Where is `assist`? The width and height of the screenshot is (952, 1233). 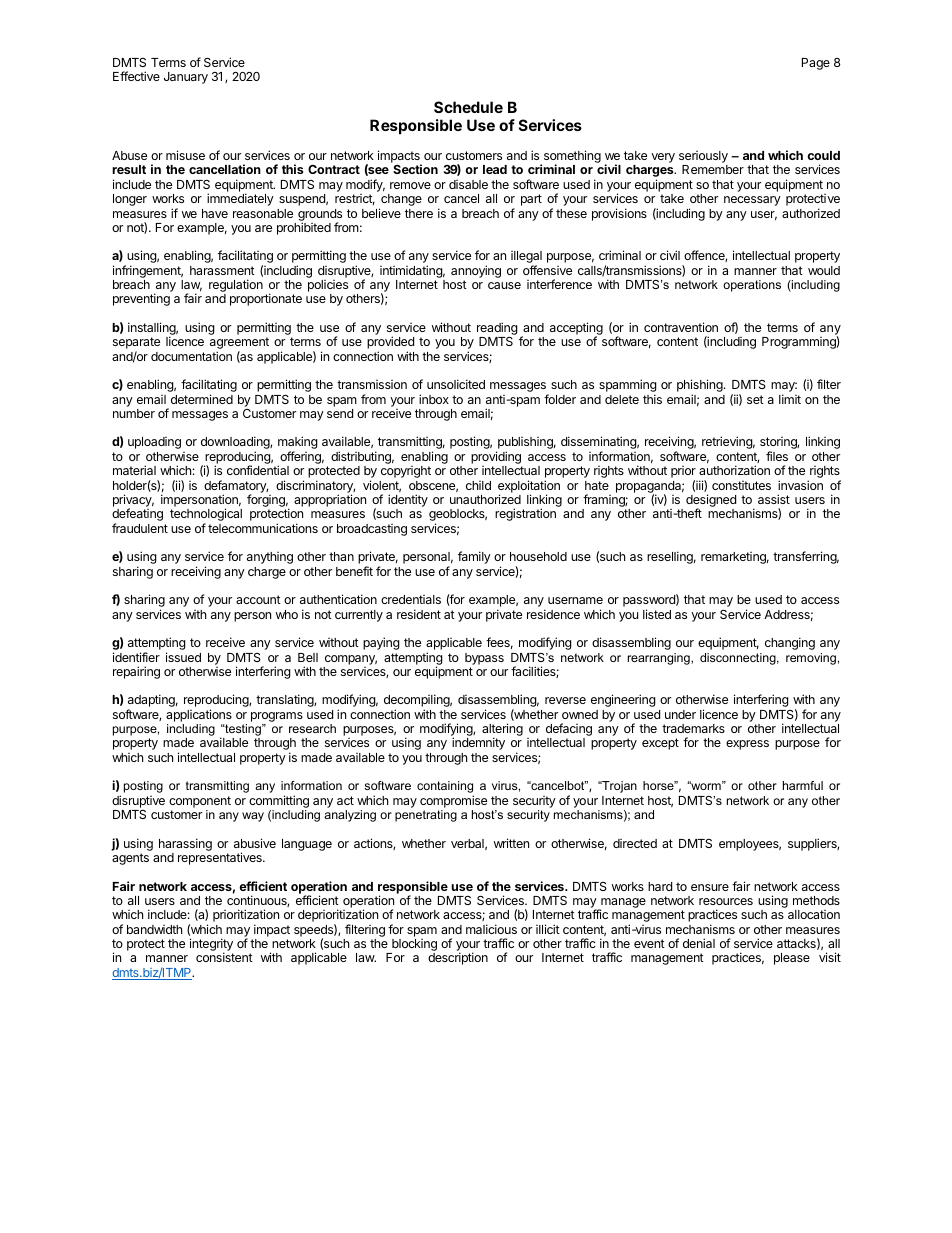 assist is located at coordinates (774, 499).
